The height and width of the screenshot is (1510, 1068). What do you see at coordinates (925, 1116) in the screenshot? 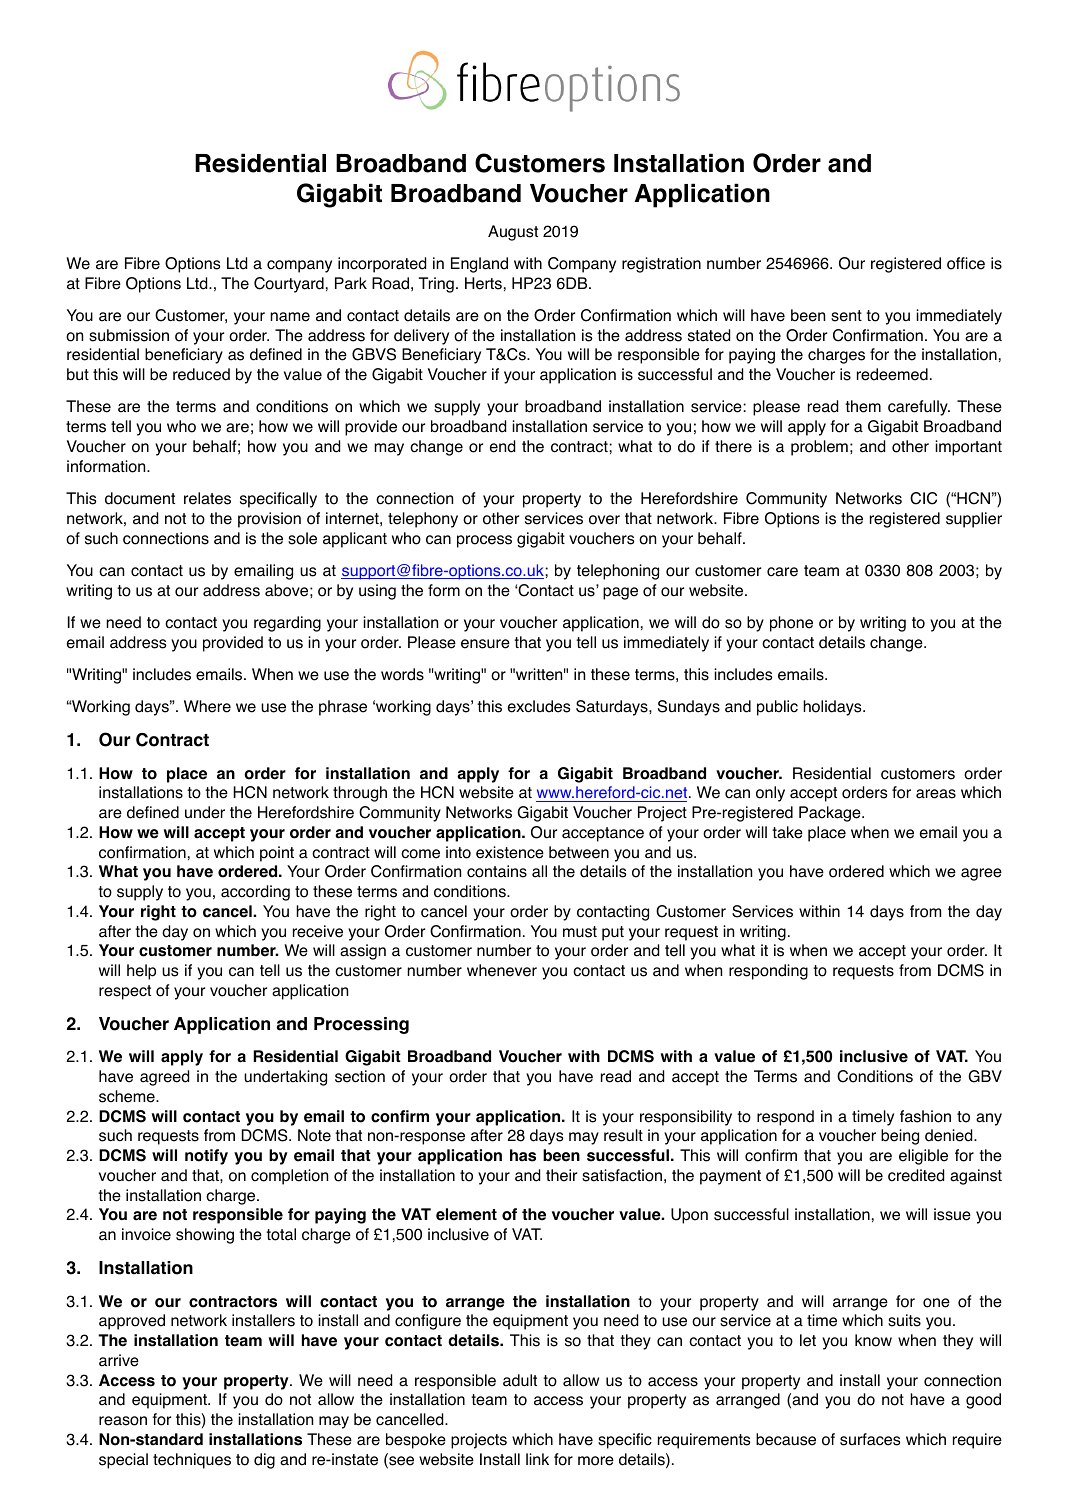
I see `fashion` at bounding box center [925, 1116].
